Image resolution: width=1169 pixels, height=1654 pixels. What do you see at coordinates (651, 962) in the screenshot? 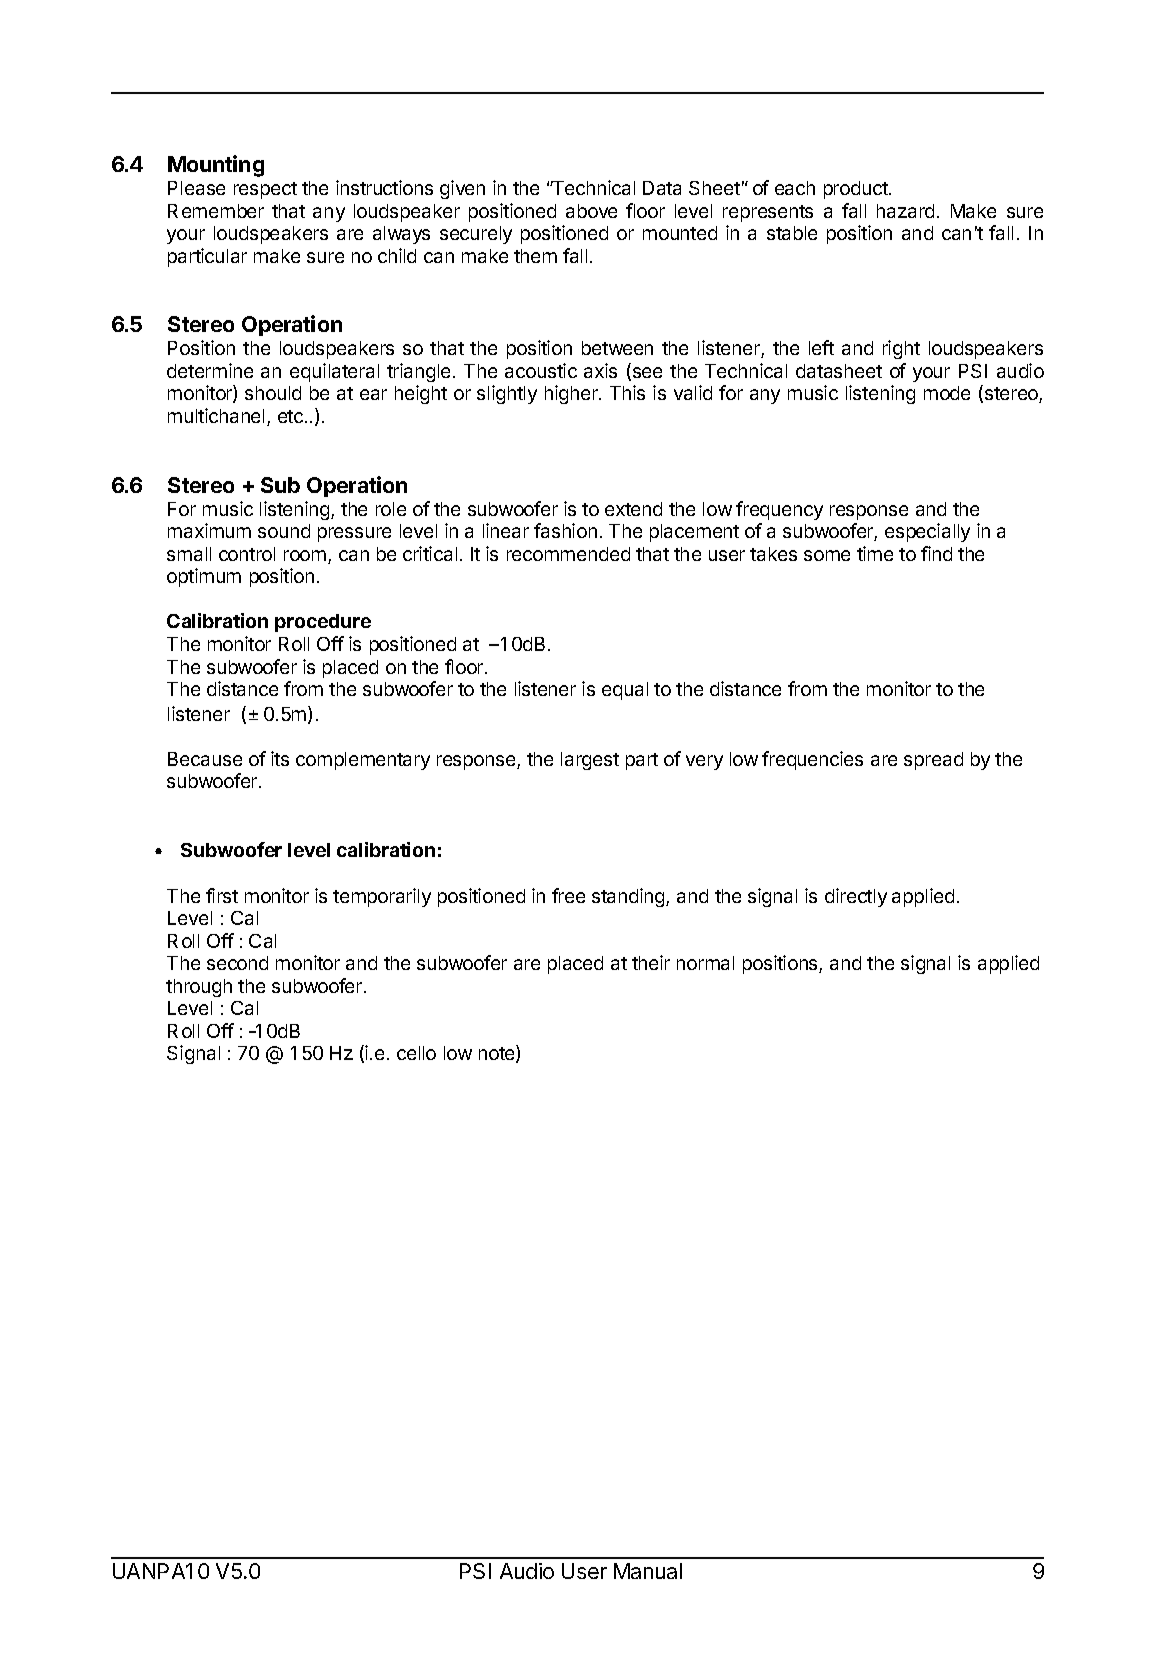
I see `their` at bounding box center [651, 962].
